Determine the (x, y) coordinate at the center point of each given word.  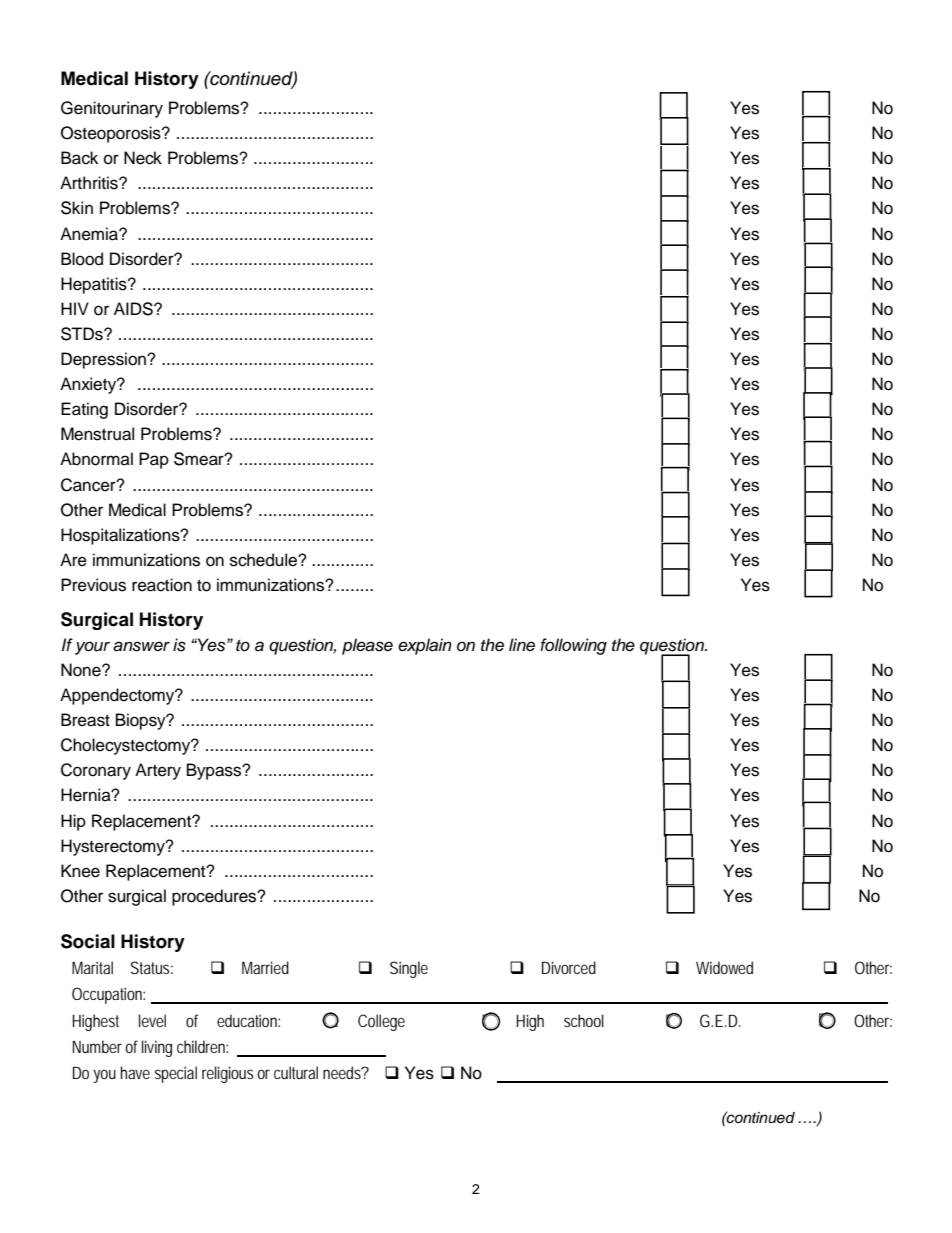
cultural (296, 1072)
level (152, 1020)
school (584, 1020)
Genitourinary (112, 109)
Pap (154, 460)
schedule (264, 560)
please (367, 646)
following (573, 646)
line (522, 644)
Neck (143, 158)
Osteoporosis (112, 134)
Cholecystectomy (127, 746)
